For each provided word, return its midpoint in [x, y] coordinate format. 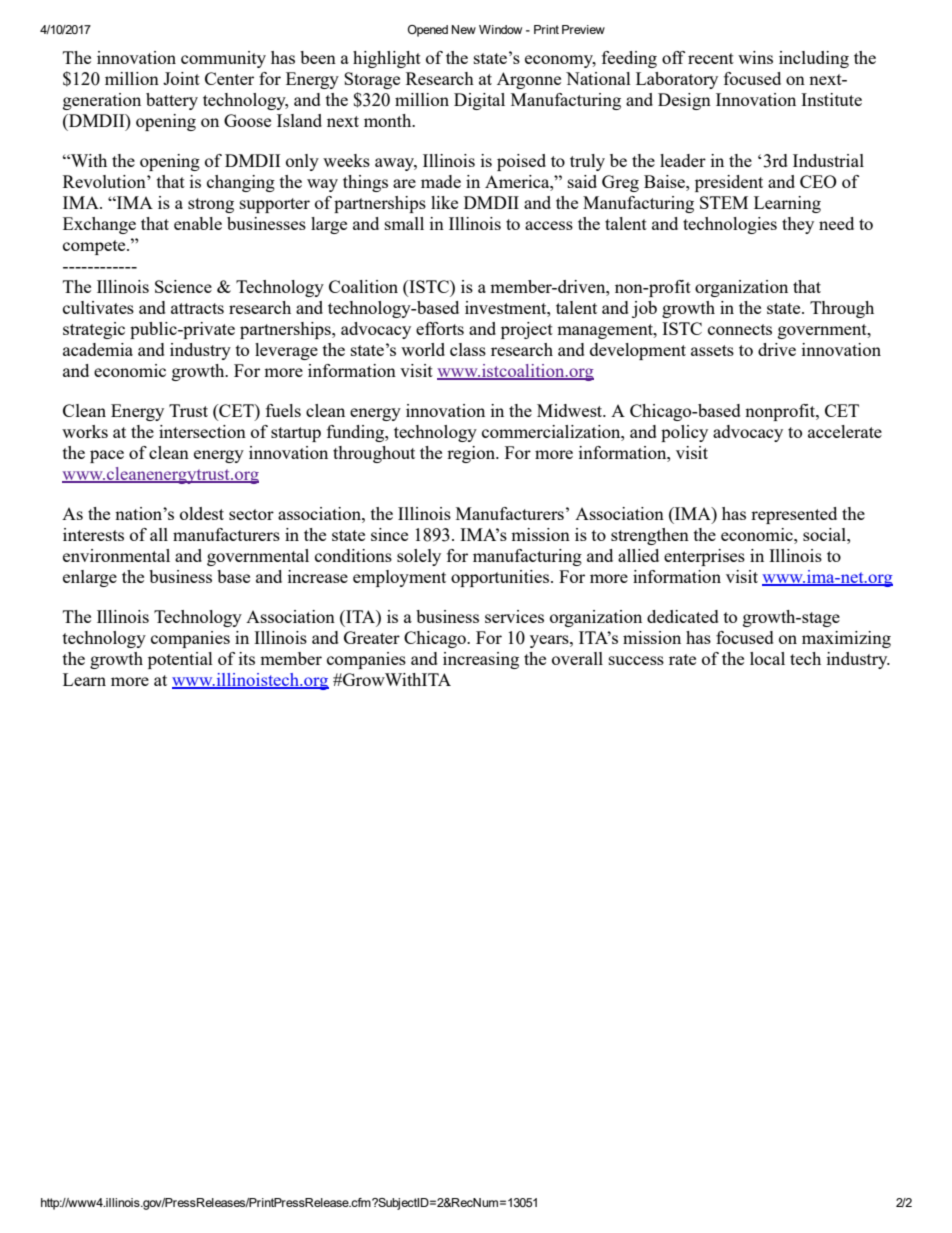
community [223, 59]
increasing [481, 660]
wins [755, 57]
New [464, 29]
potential [180, 660]
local [767, 658]
